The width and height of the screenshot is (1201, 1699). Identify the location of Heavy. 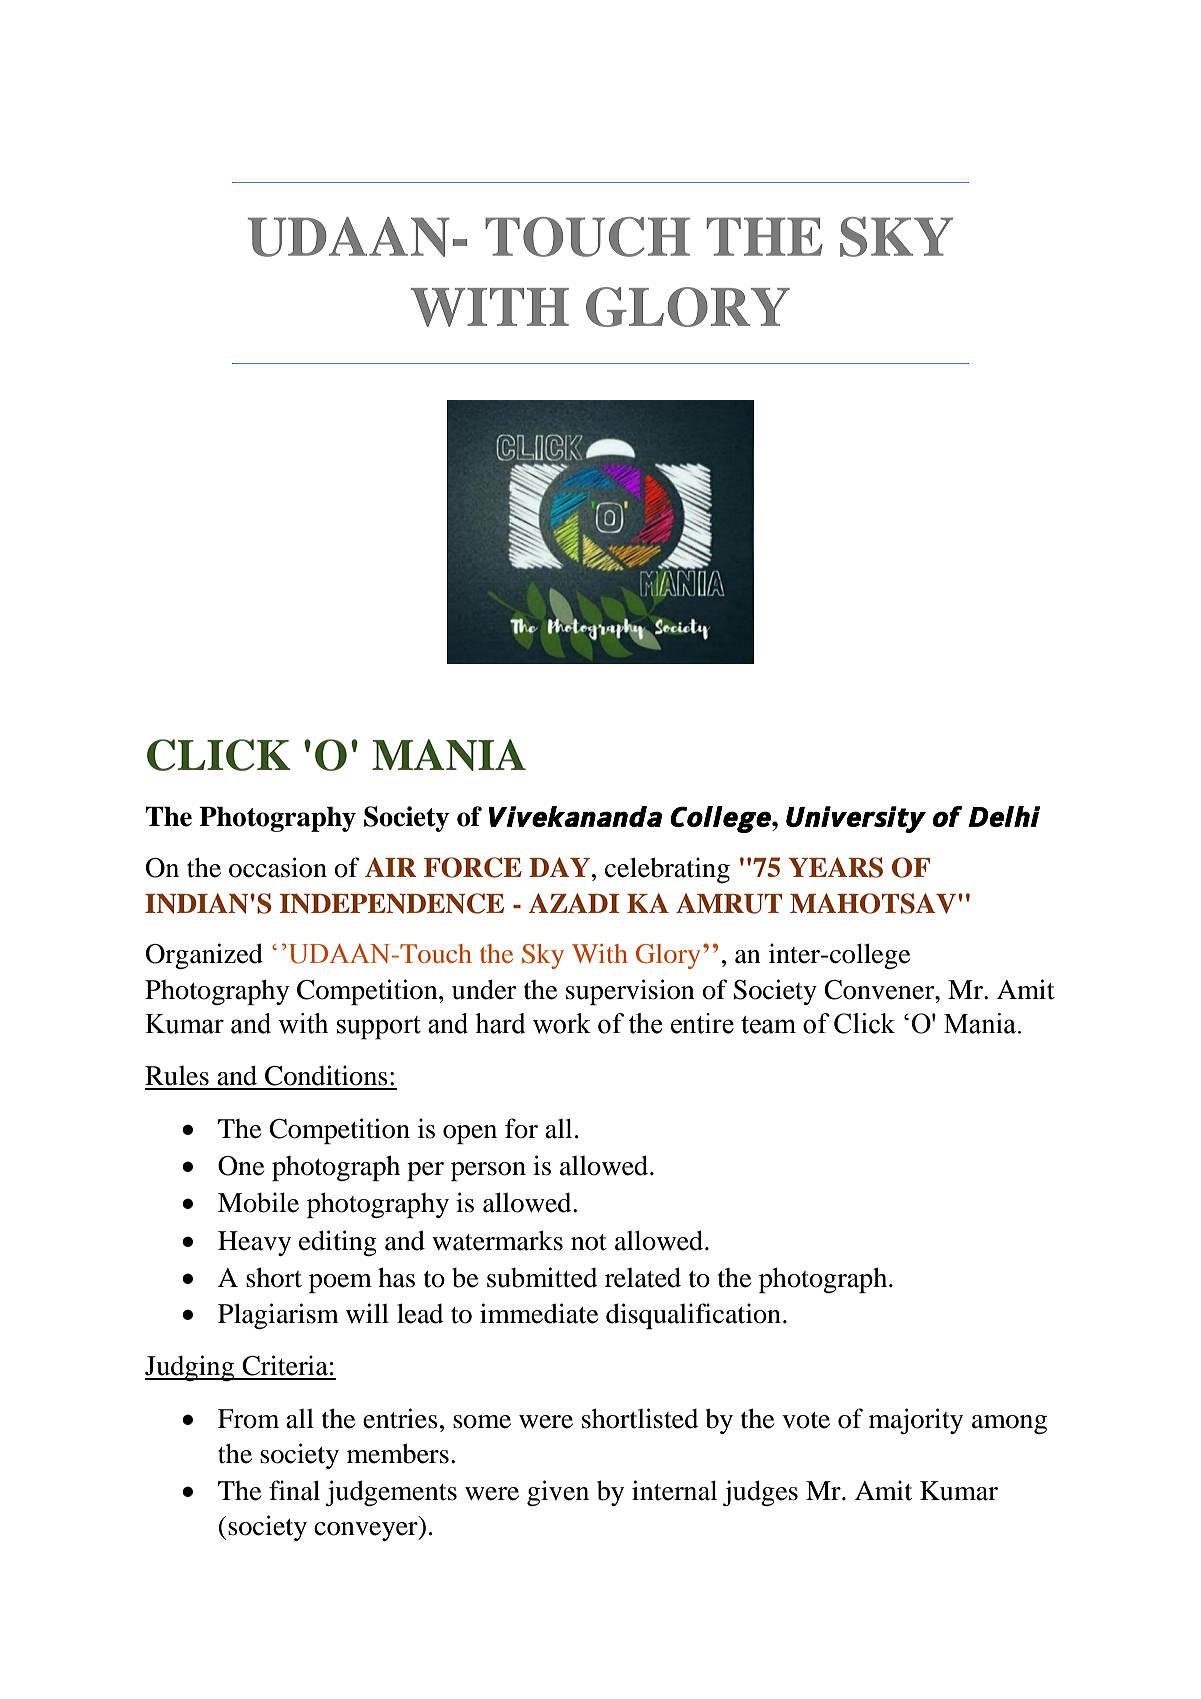
(254, 1243).
